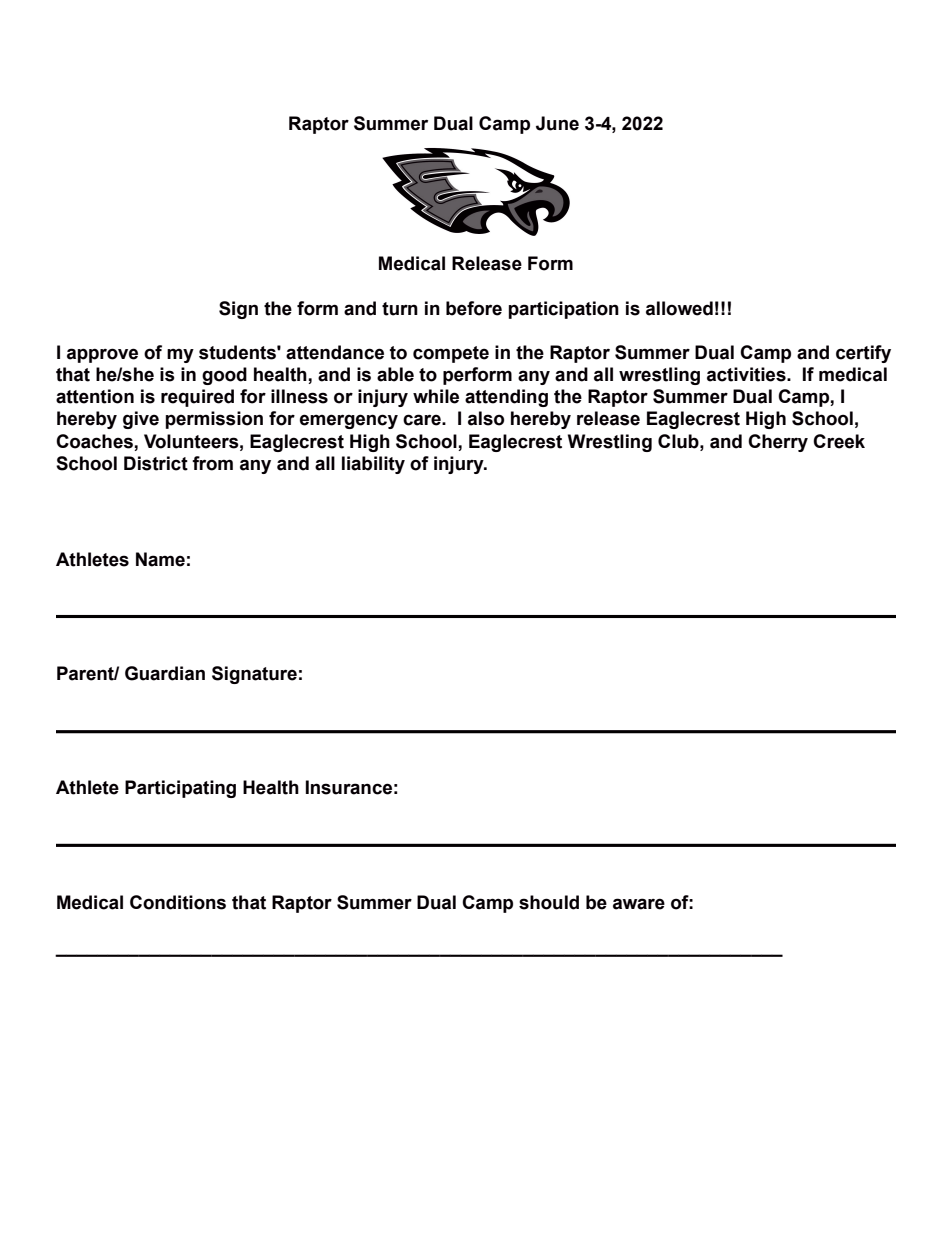  Describe the element at coordinates (474, 308) in the screenshot. I see `before` at that location.
